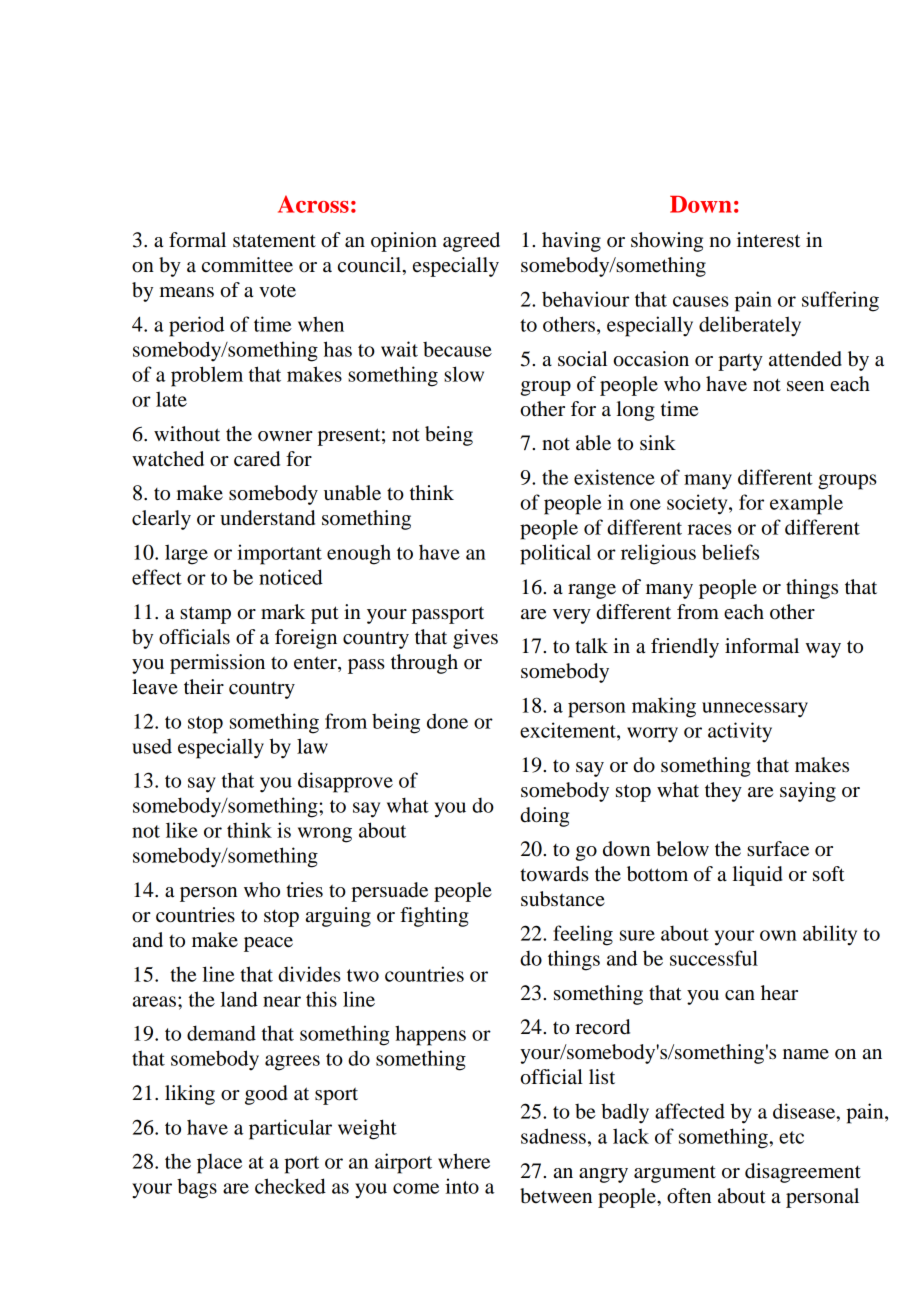 The width and height of the screenshot is (924, 1308). I want to click on statement, so click(274, 241).
